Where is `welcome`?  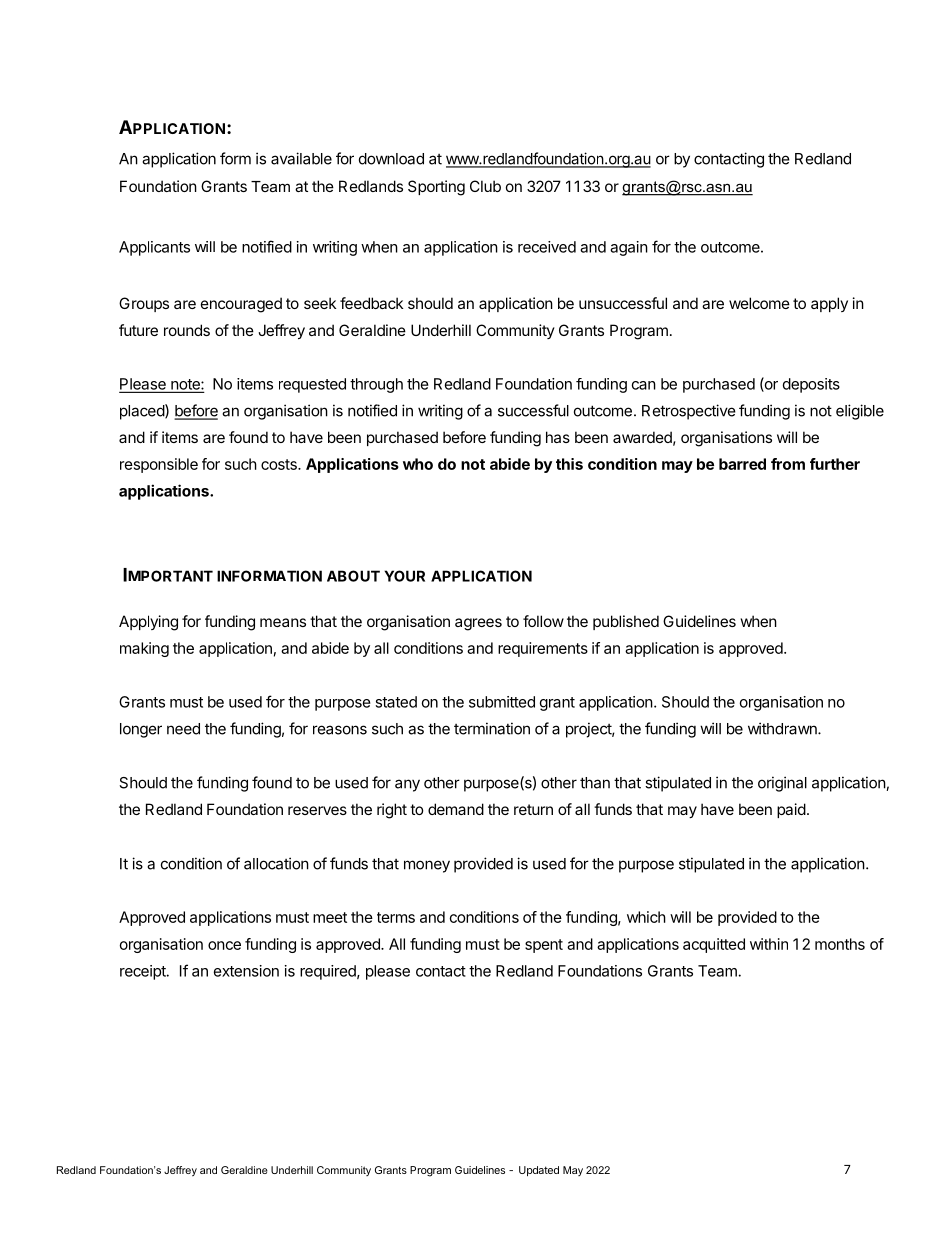
welcome is located at coordinates (759, 303).
